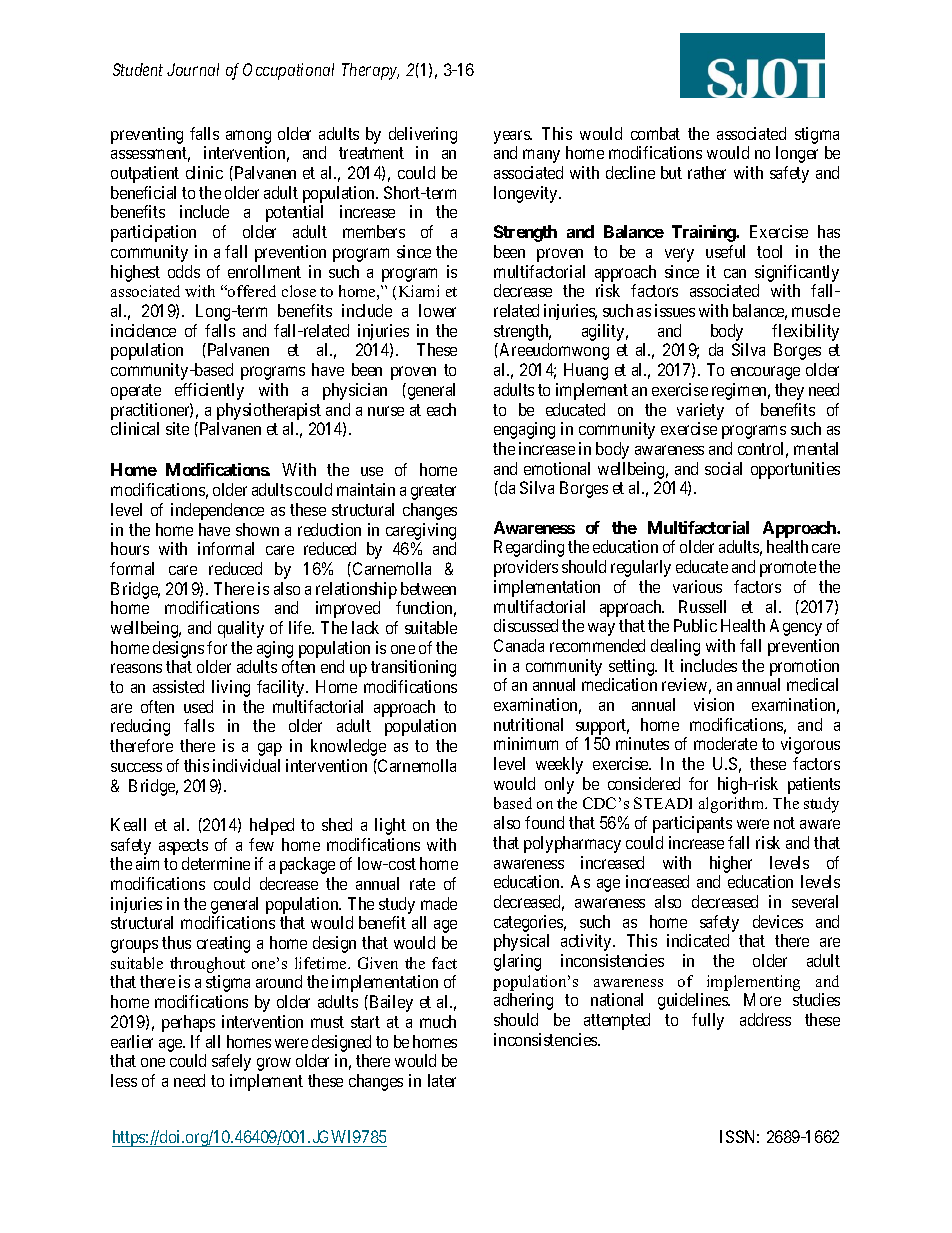 The height and width of the image is (1233, 952). Describe the element at coordinates (741, 391) in the image. I see `regimen` at that location.
